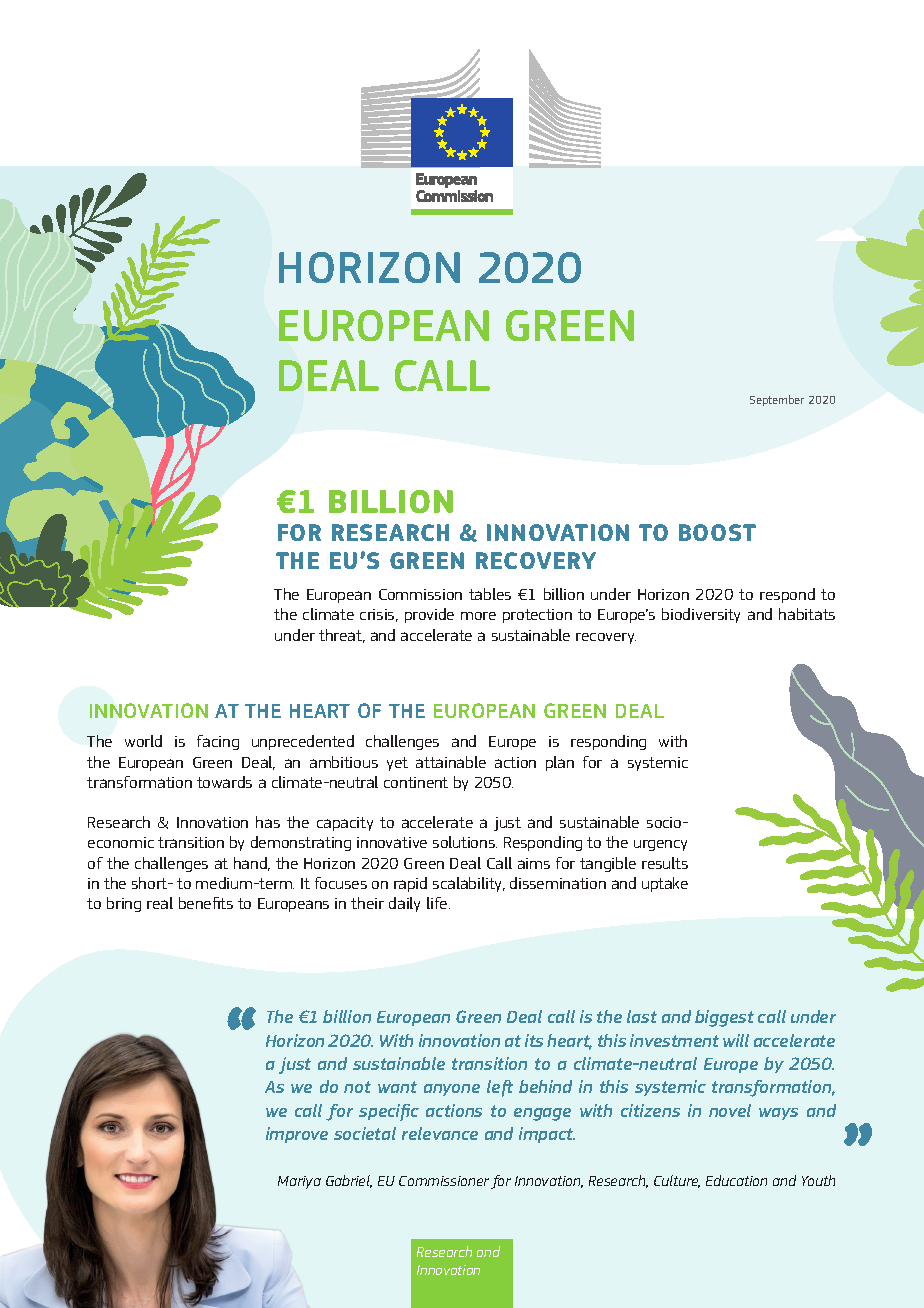  What do you see at coordinates (224, 782) in the document?
I see `towards` at bounding box center [224, 782].
